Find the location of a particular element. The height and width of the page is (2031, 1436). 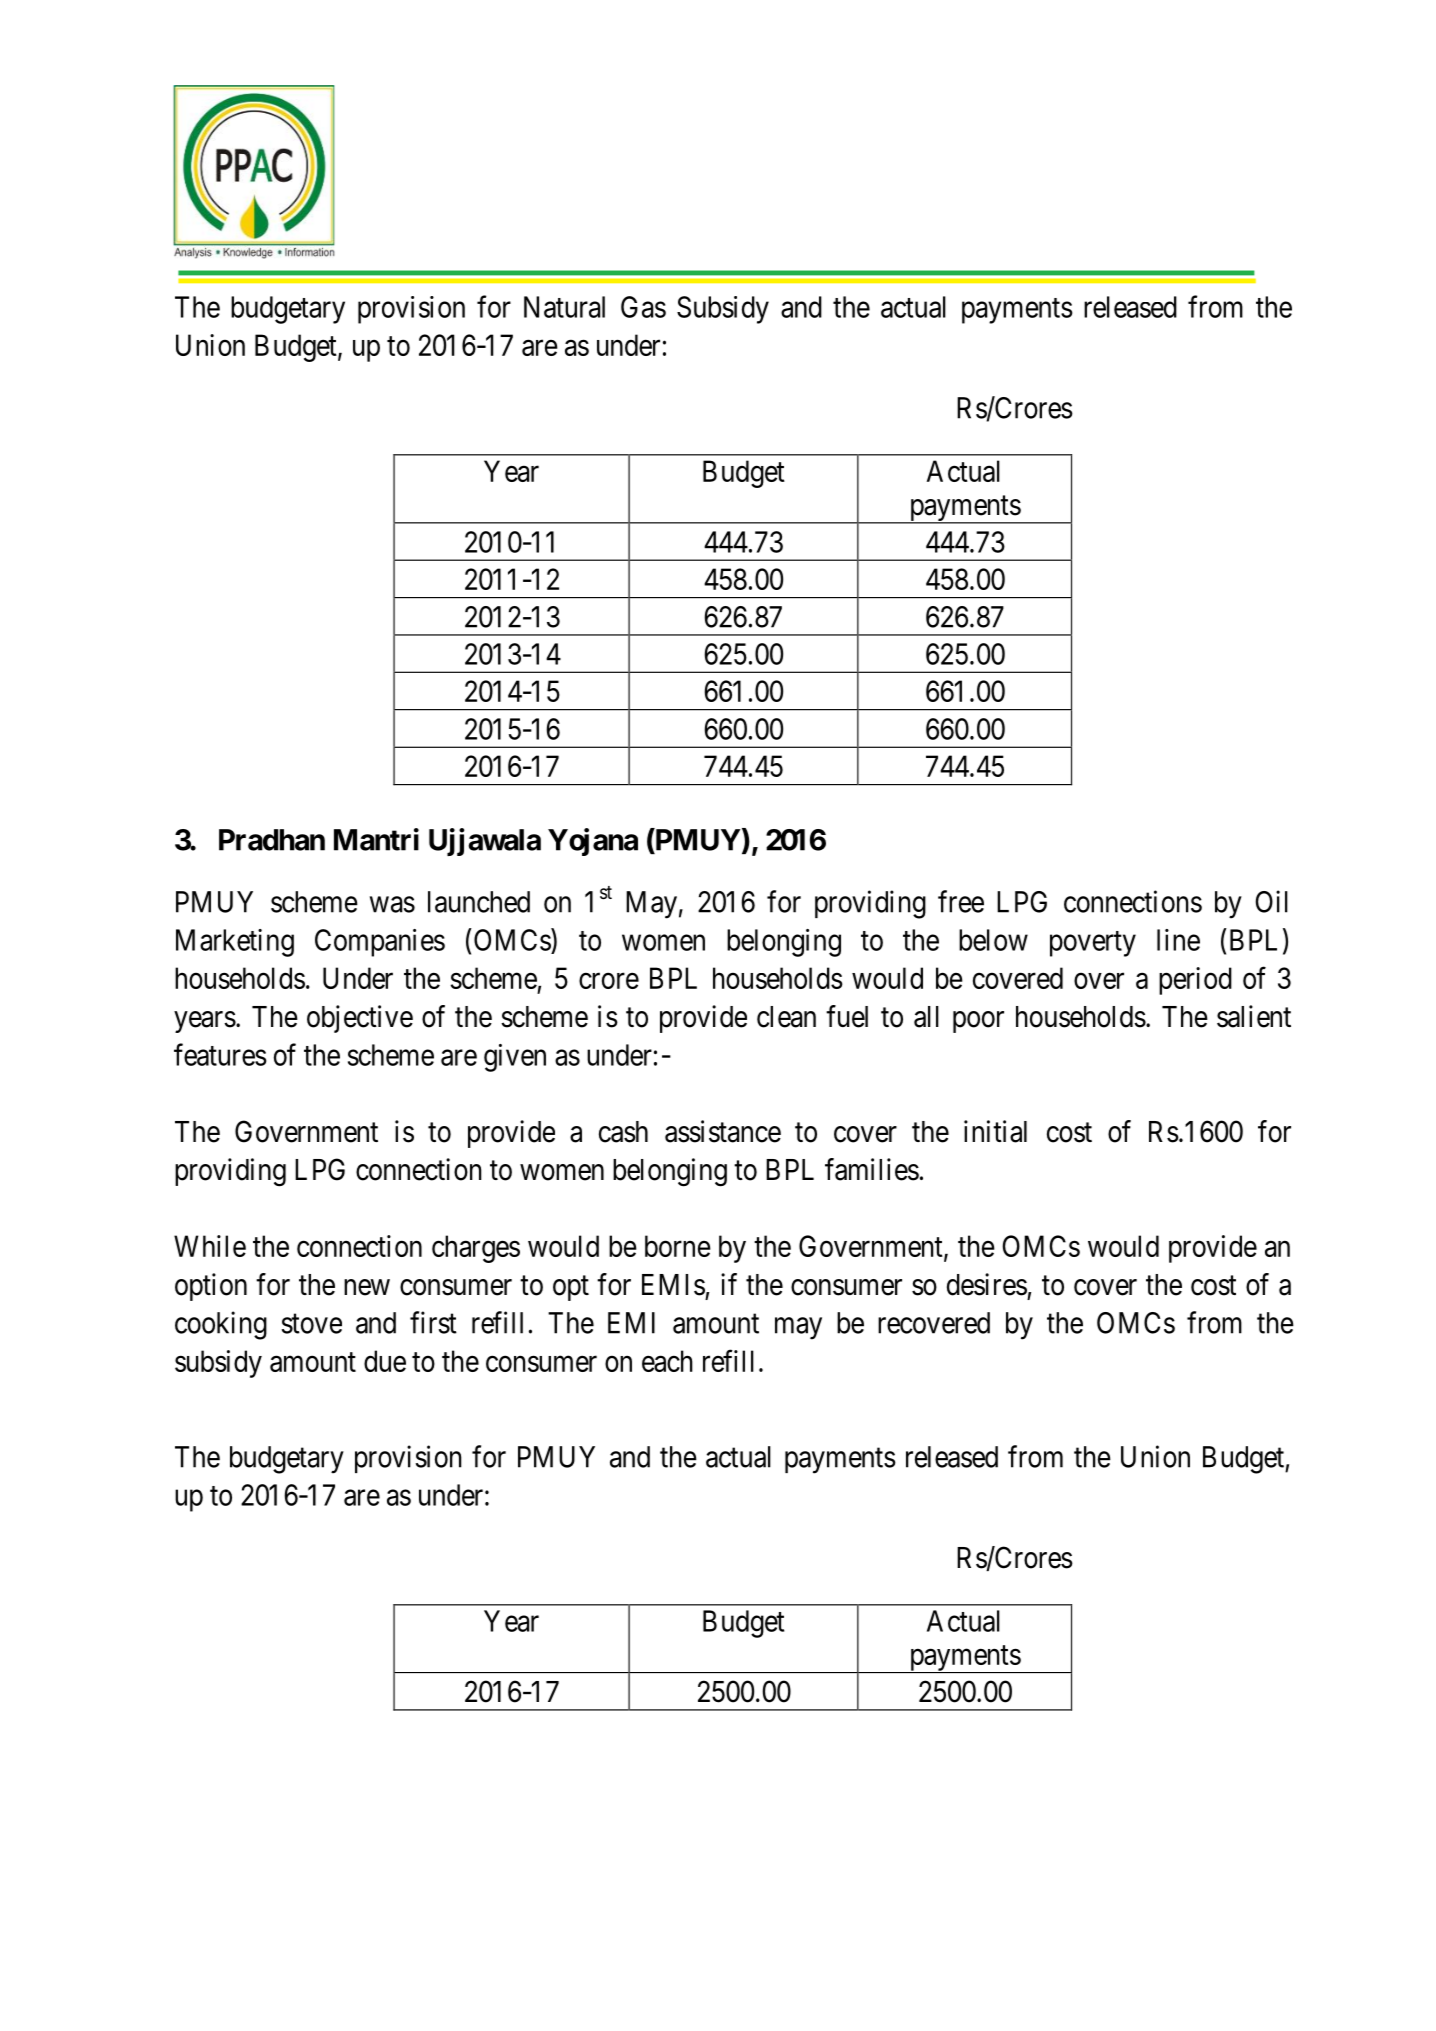

Oil is located at coordinates (1271, 901).
